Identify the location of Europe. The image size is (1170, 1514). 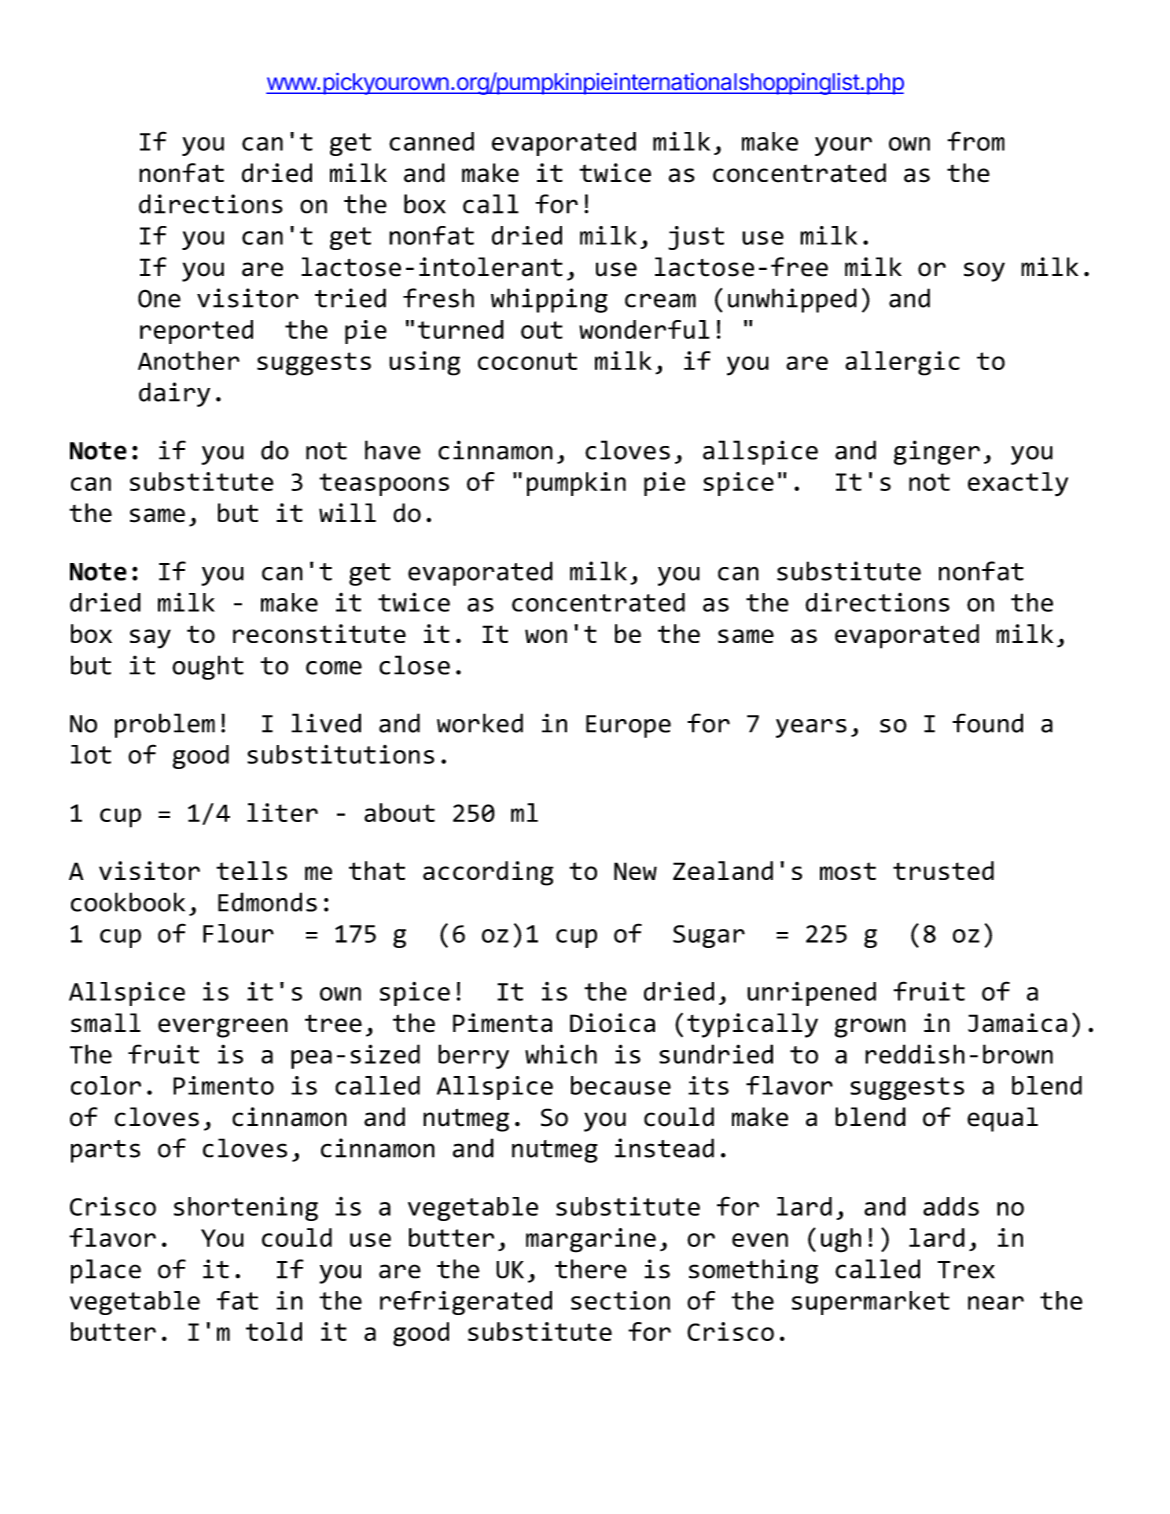
(628, 726).
